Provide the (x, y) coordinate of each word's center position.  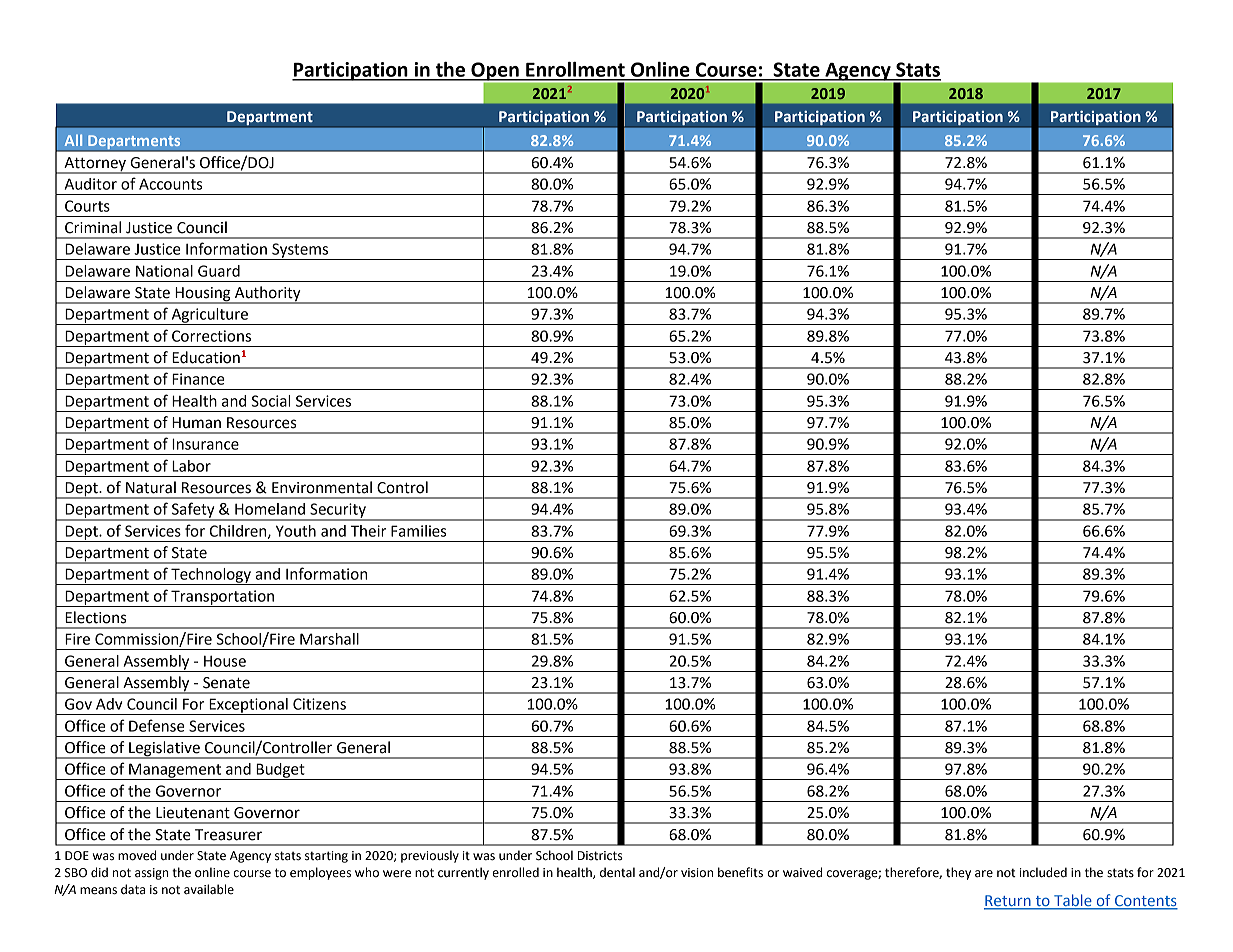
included (1043, 872)
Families (418, 531)
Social (271, 401)
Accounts (170, 184)
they (958, 873)
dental (617, 872)
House (225, 661)
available (209, 889)
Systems (300, 251)
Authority (268, 295)
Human (196, 423)
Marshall (329, 639)
